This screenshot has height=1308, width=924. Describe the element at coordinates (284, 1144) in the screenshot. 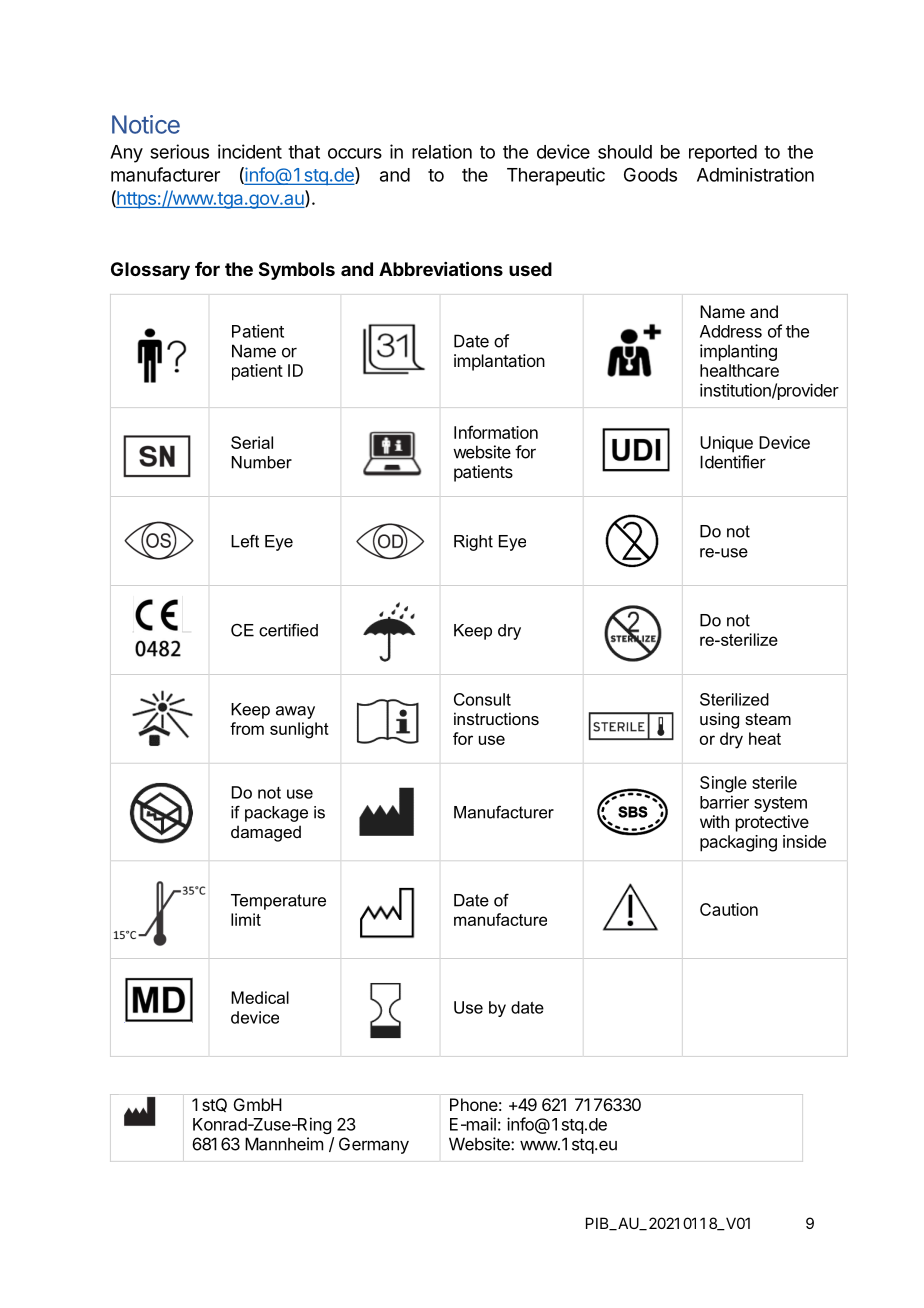

I see `Mannheim` at that location.
